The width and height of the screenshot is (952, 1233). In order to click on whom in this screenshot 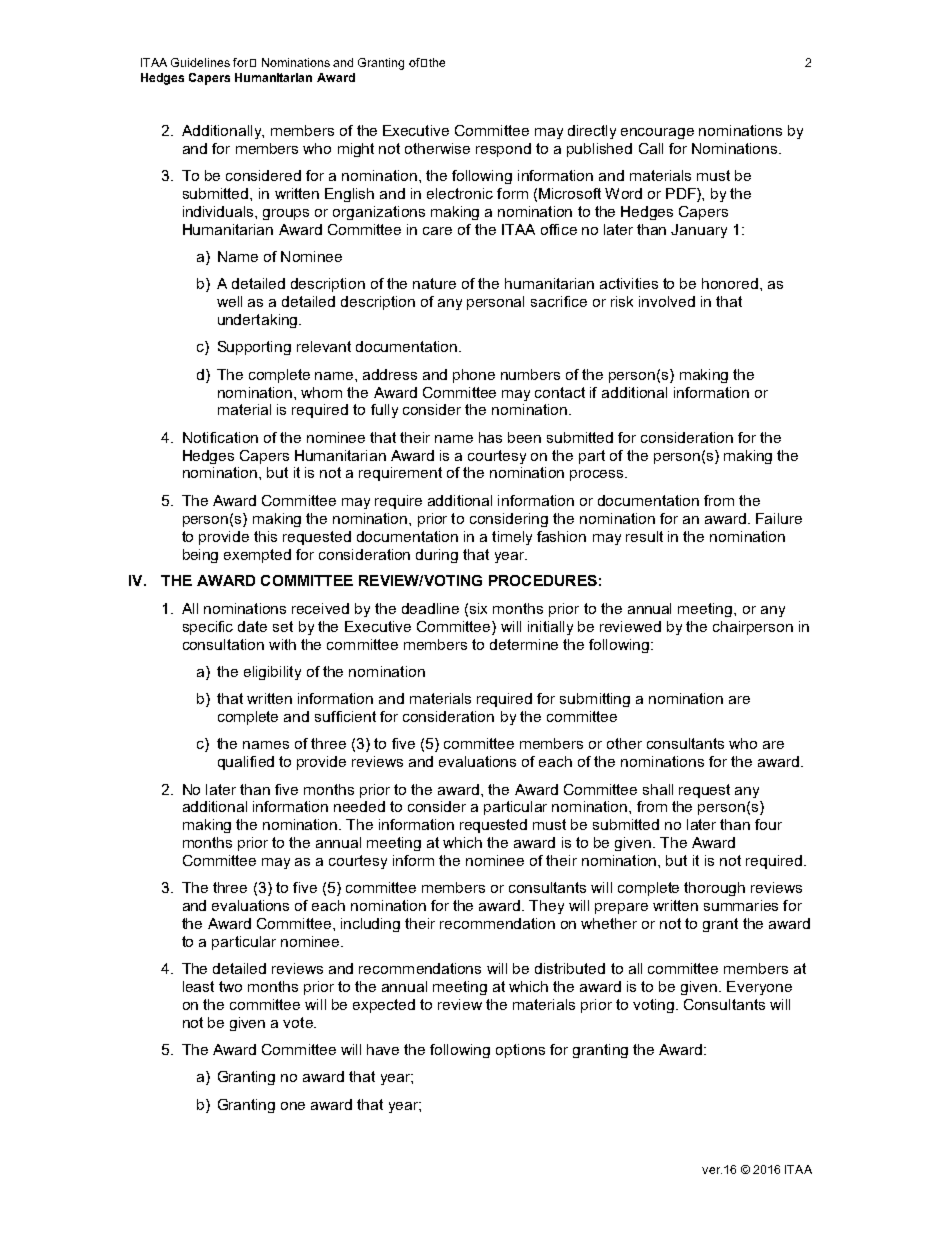, I will do `click(321, 392)`.
